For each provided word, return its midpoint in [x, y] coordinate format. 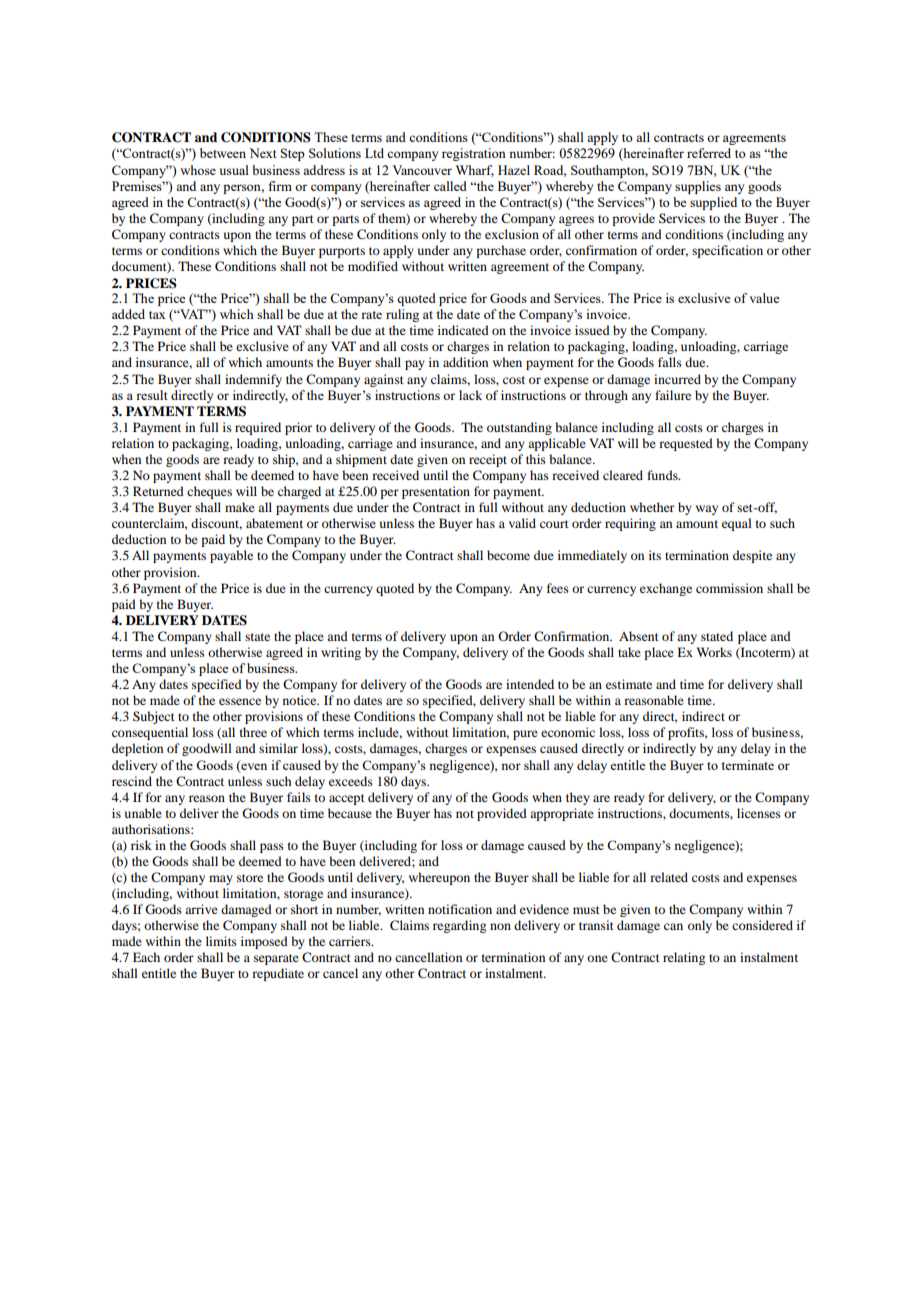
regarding [459, 926]
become [508, 555]
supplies [698, 187]
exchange [666, 589]
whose [198, 170]
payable [231, 556]
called [450, 186]
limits [221, 941]
